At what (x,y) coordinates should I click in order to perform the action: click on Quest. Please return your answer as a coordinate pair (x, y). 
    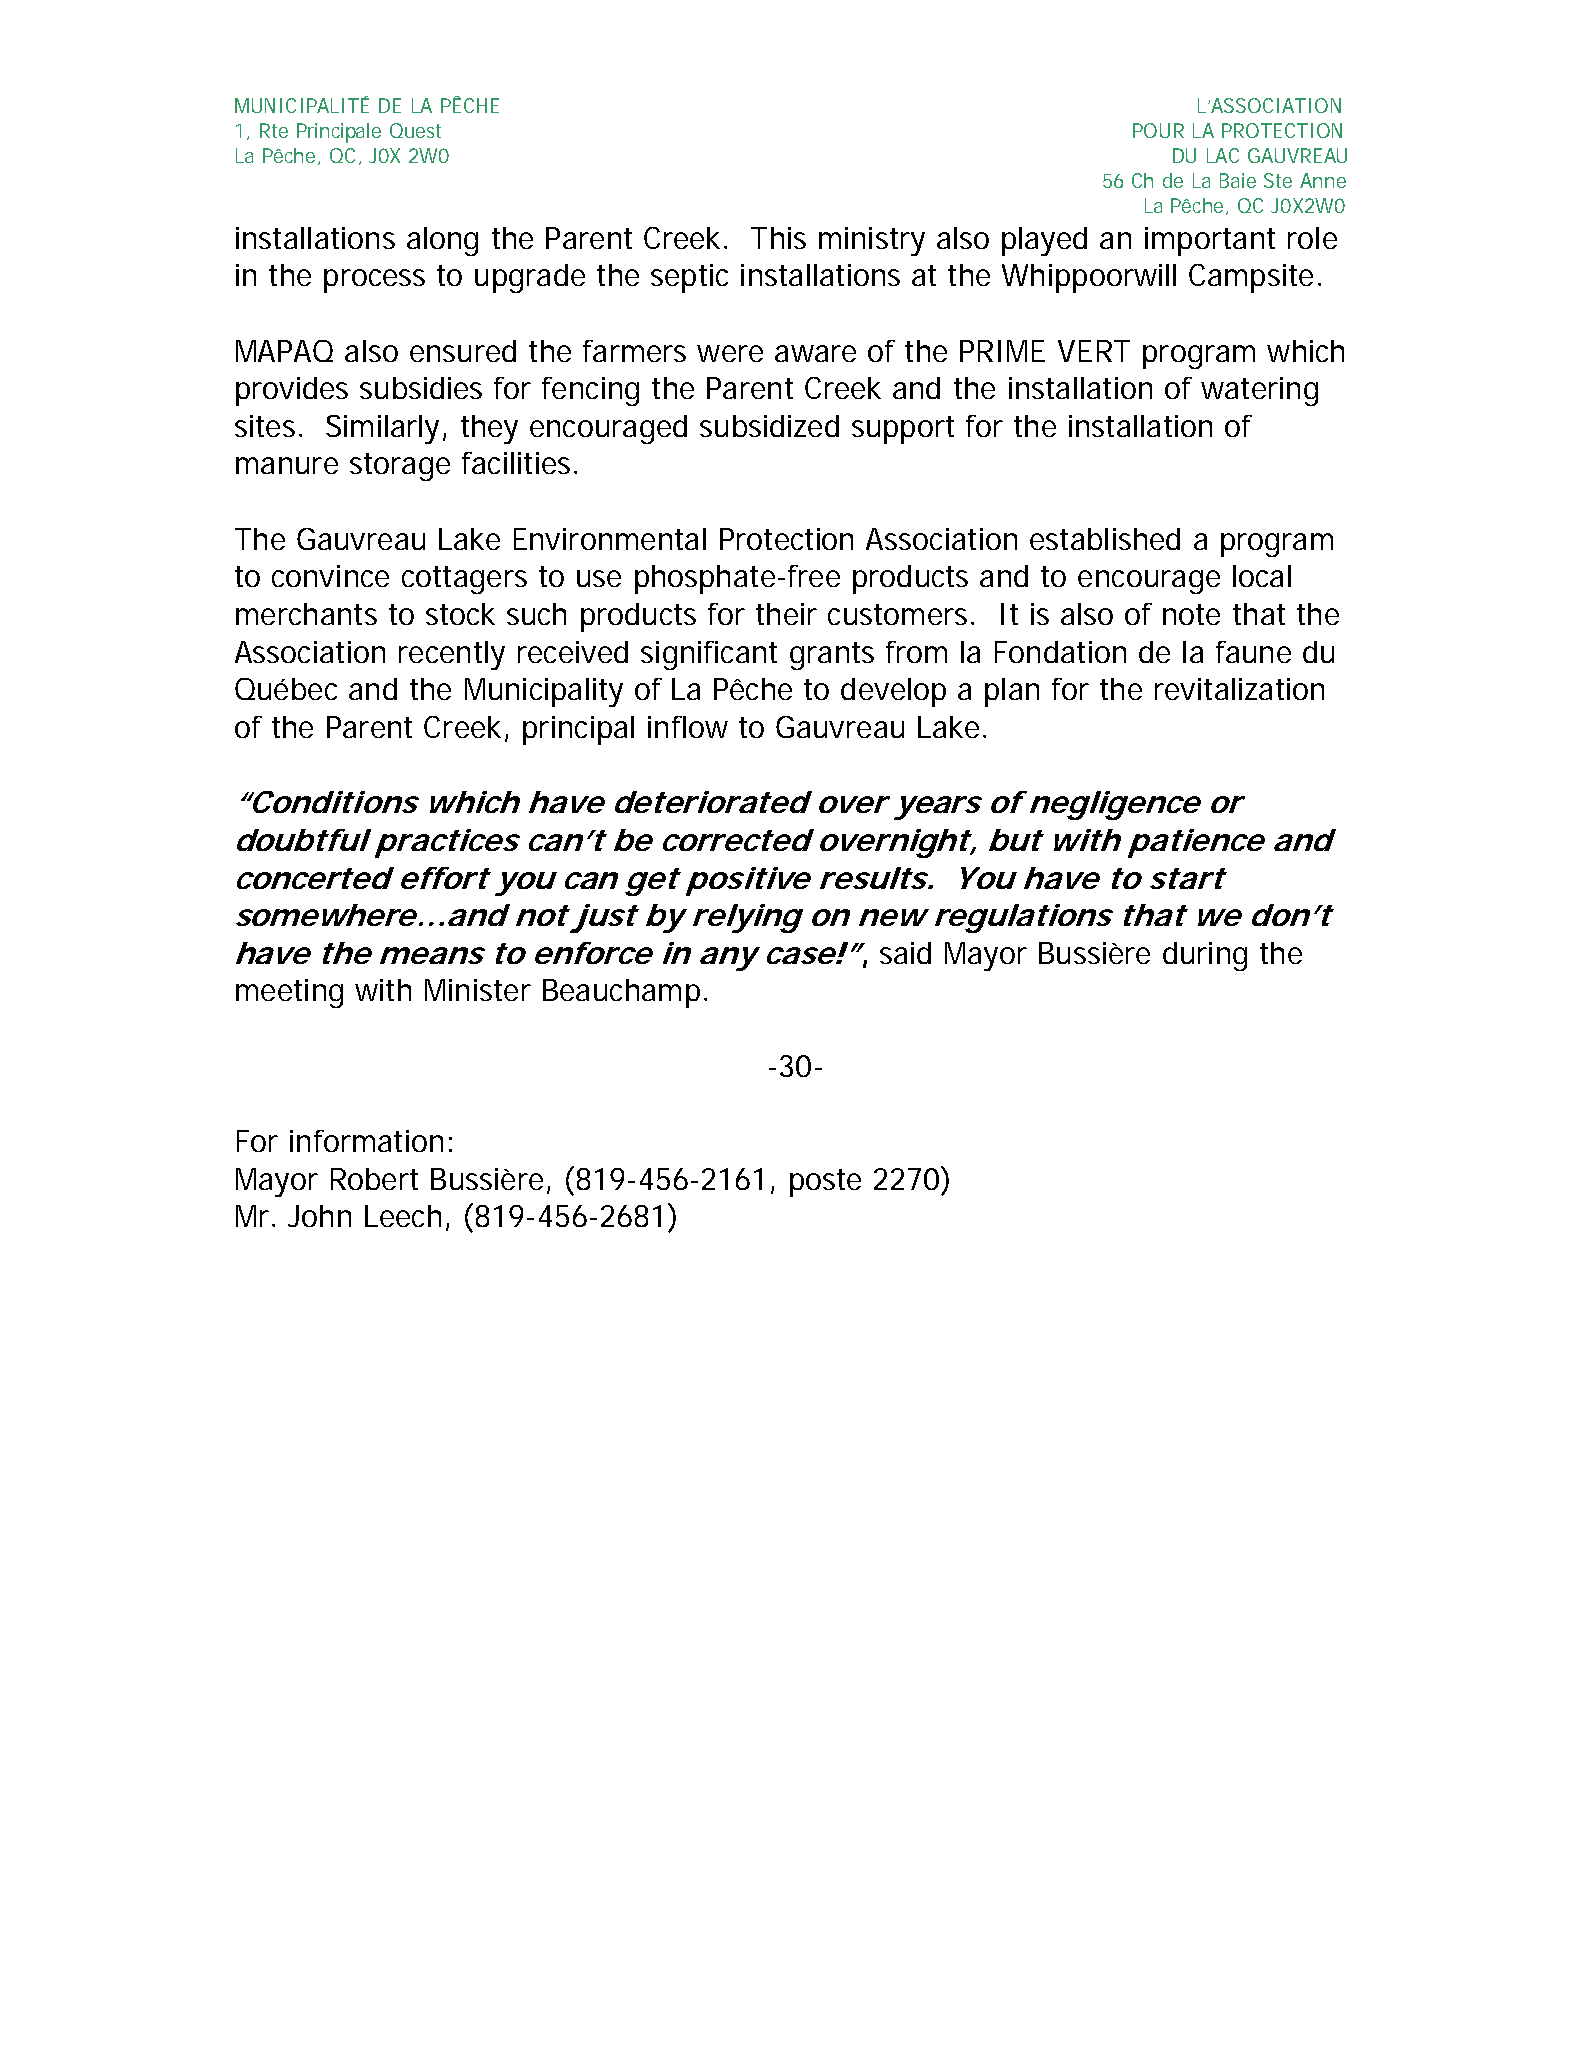
    Looking at the image, I should click on (415, 130).
